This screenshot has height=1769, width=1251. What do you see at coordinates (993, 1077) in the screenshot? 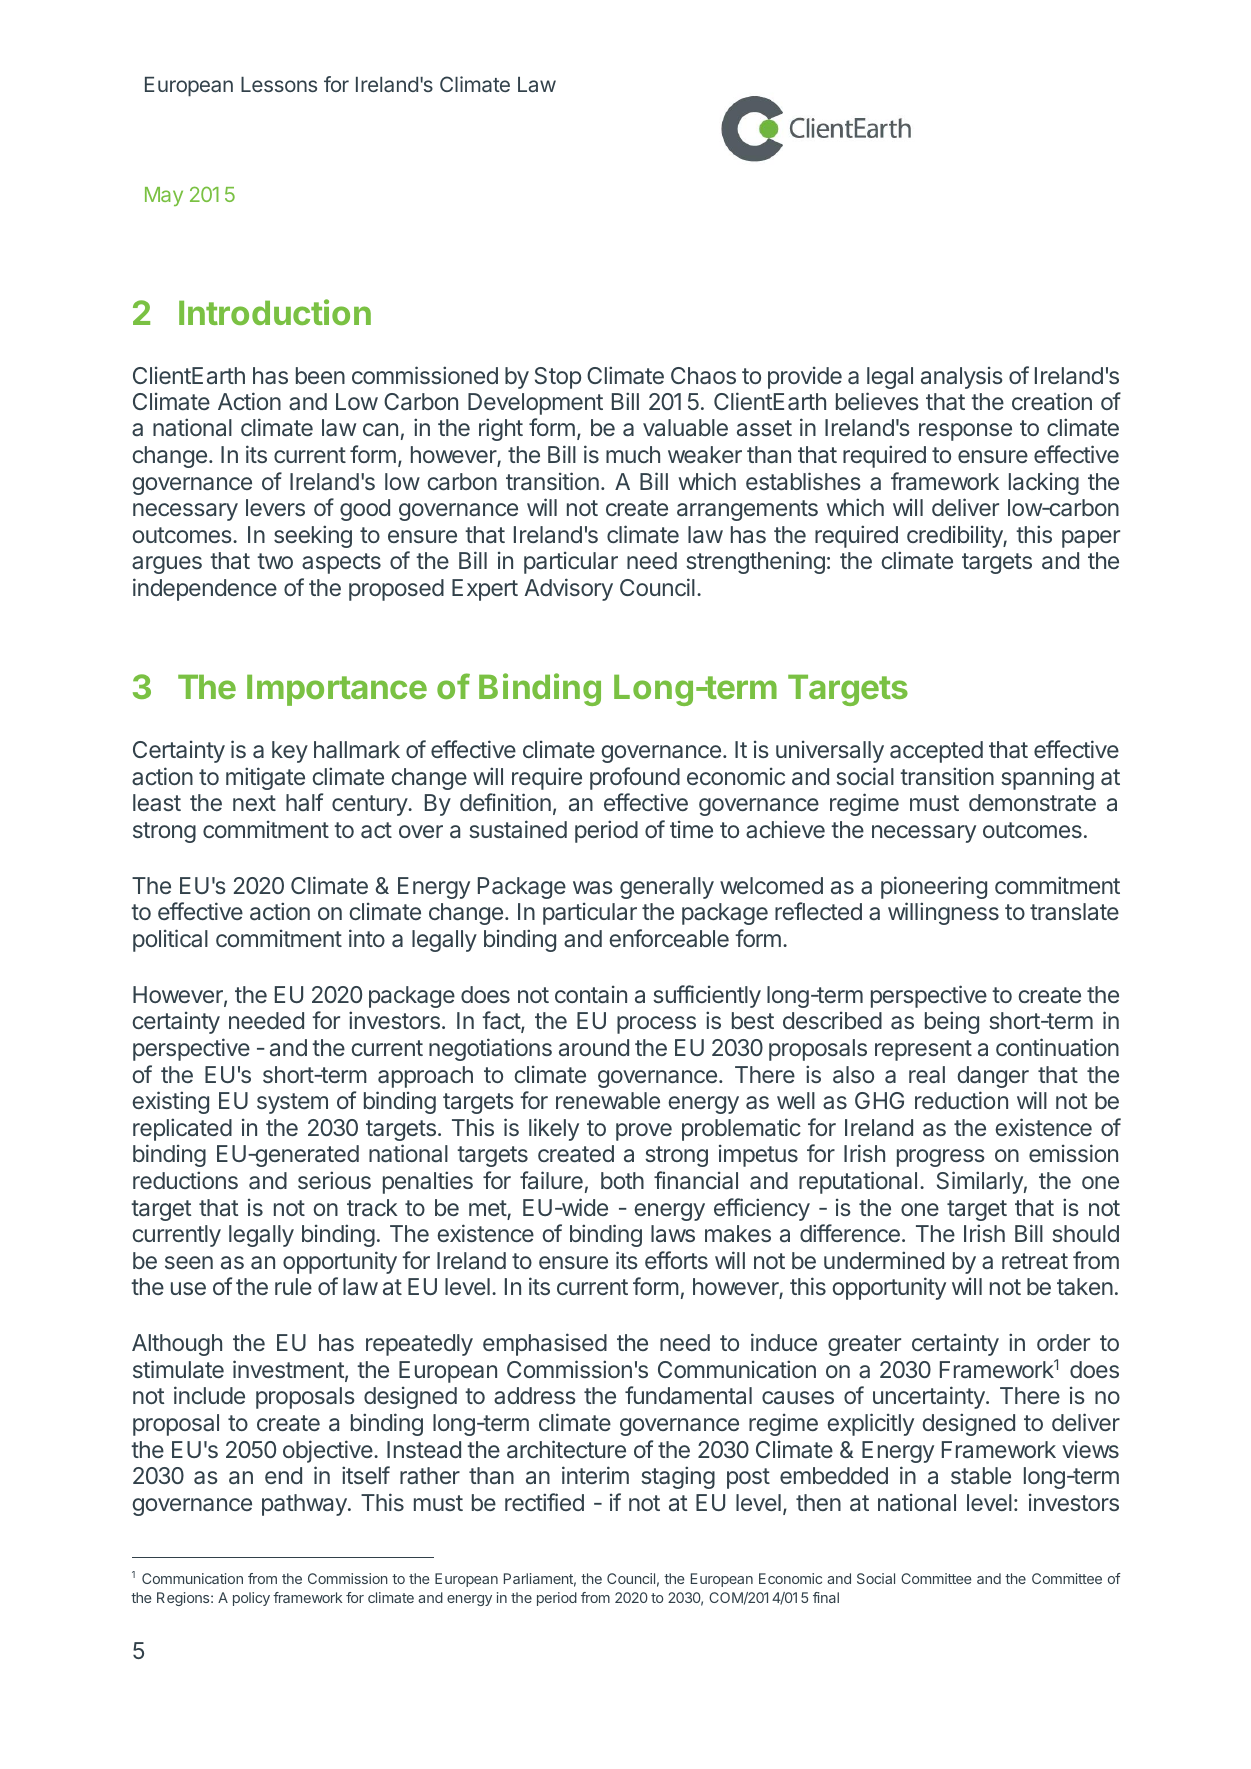
I see `danger` at bounding box center [993, 1077].
